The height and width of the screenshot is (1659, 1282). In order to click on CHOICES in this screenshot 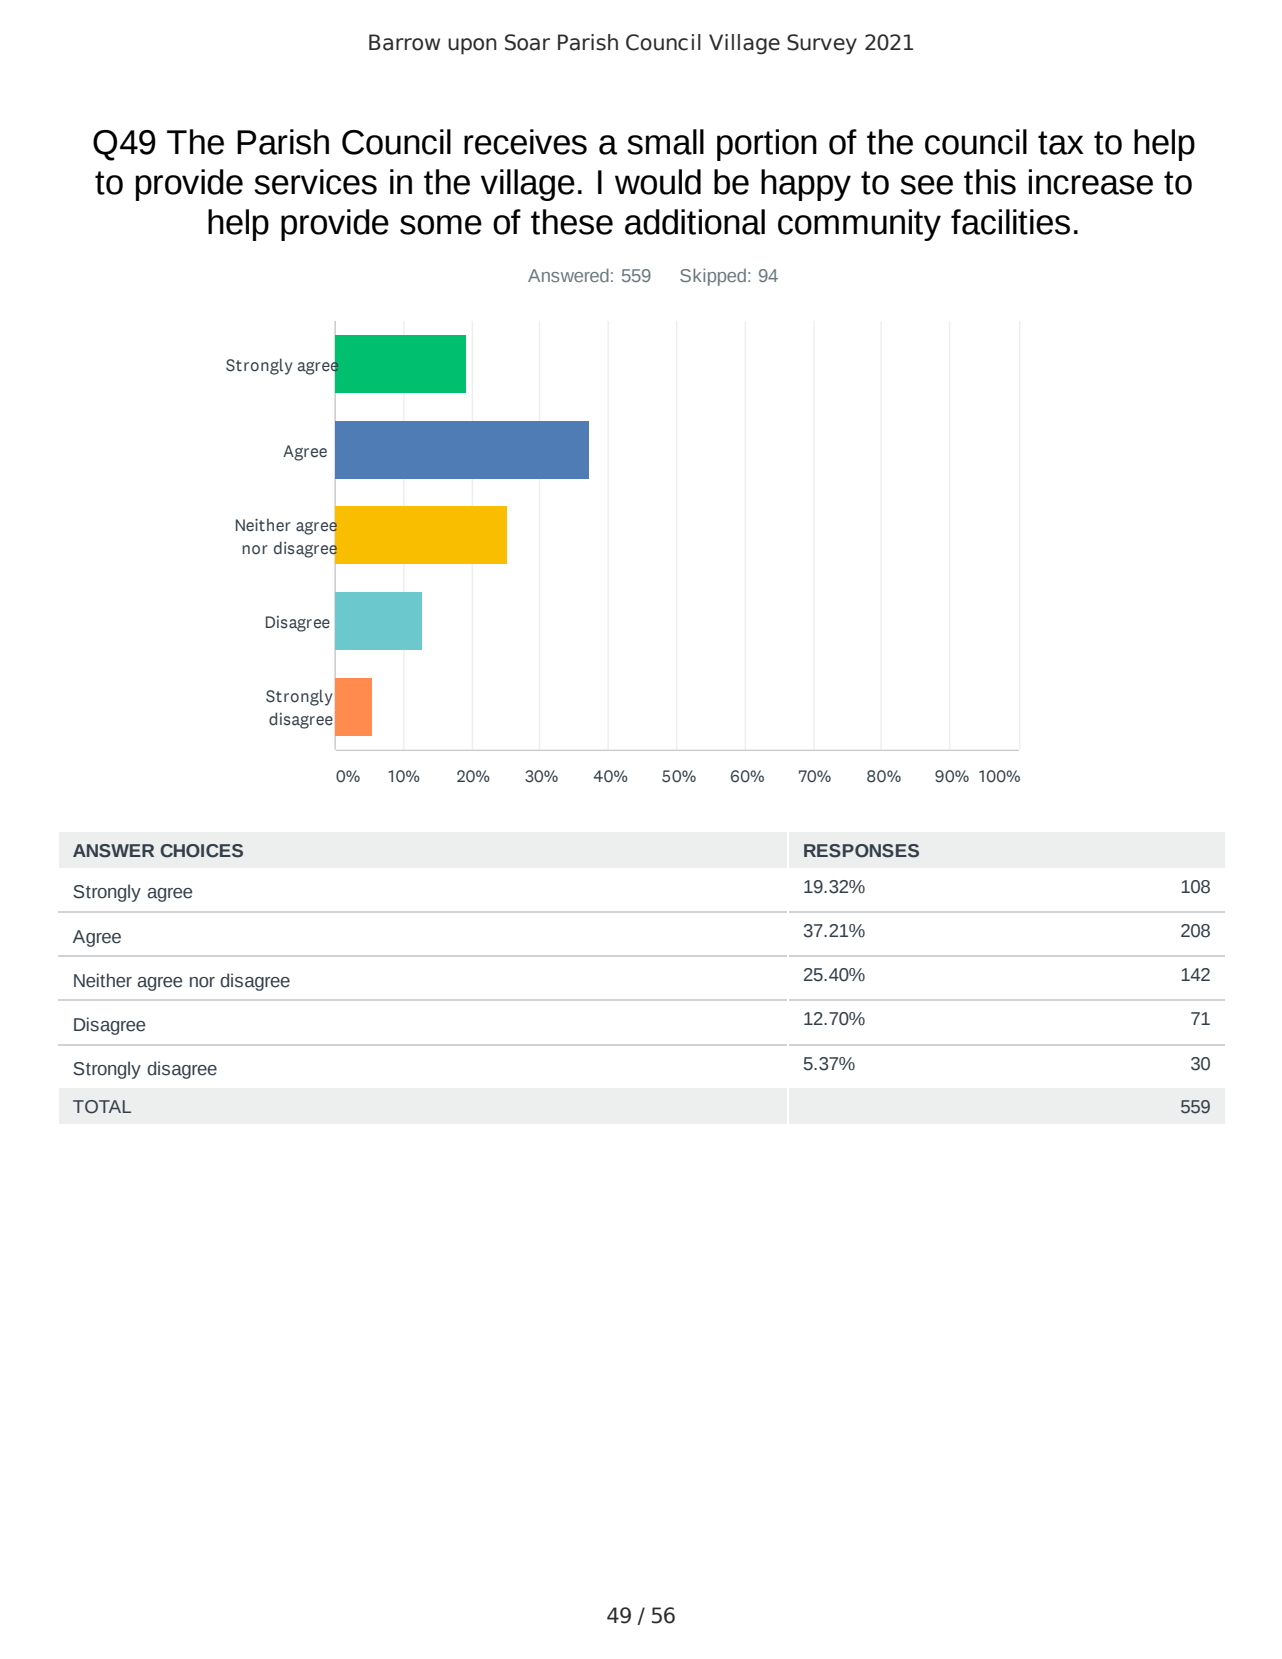, I will do `click(201, 851)`.
